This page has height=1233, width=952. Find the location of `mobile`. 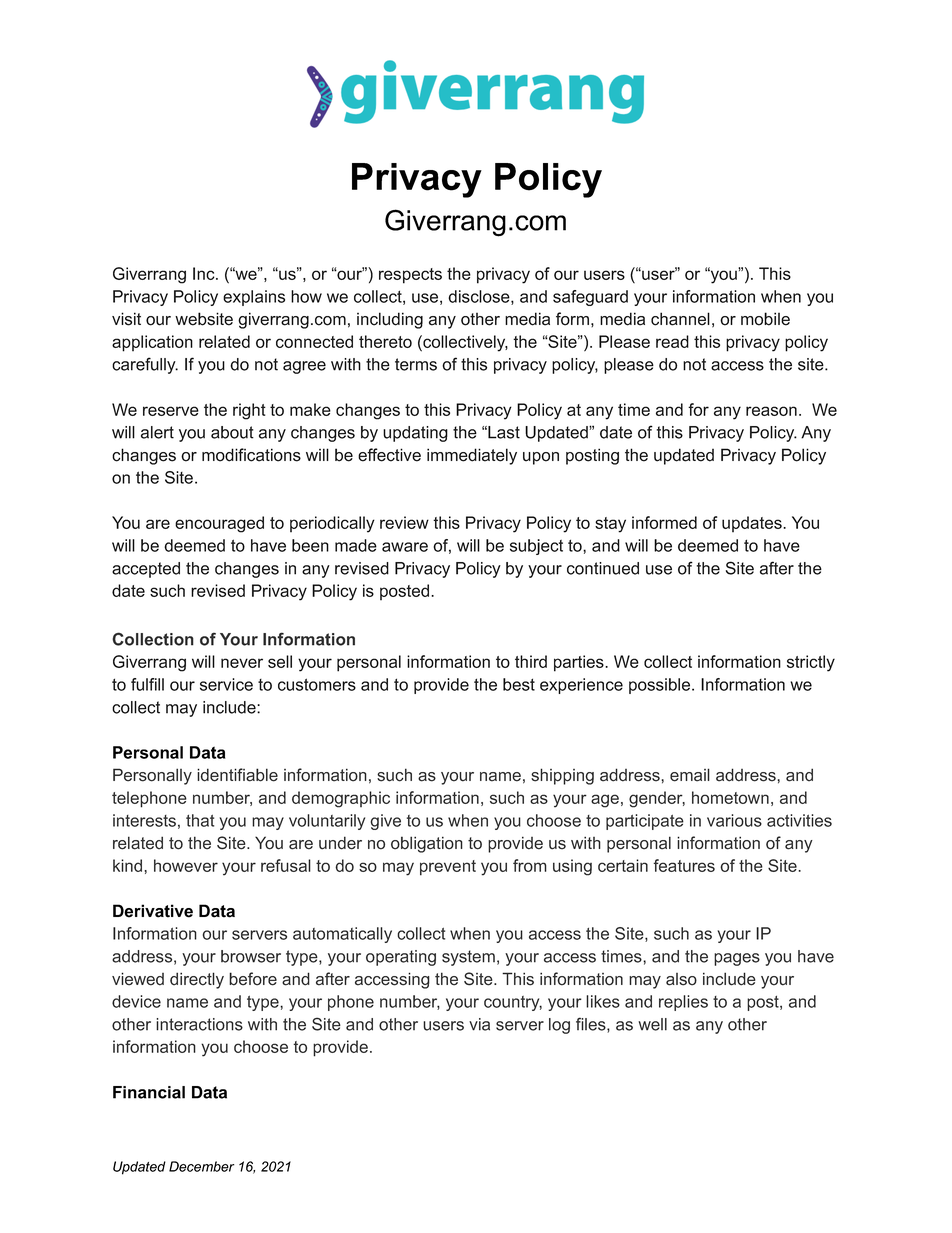

mobile is located at coordinates (765, 319).
